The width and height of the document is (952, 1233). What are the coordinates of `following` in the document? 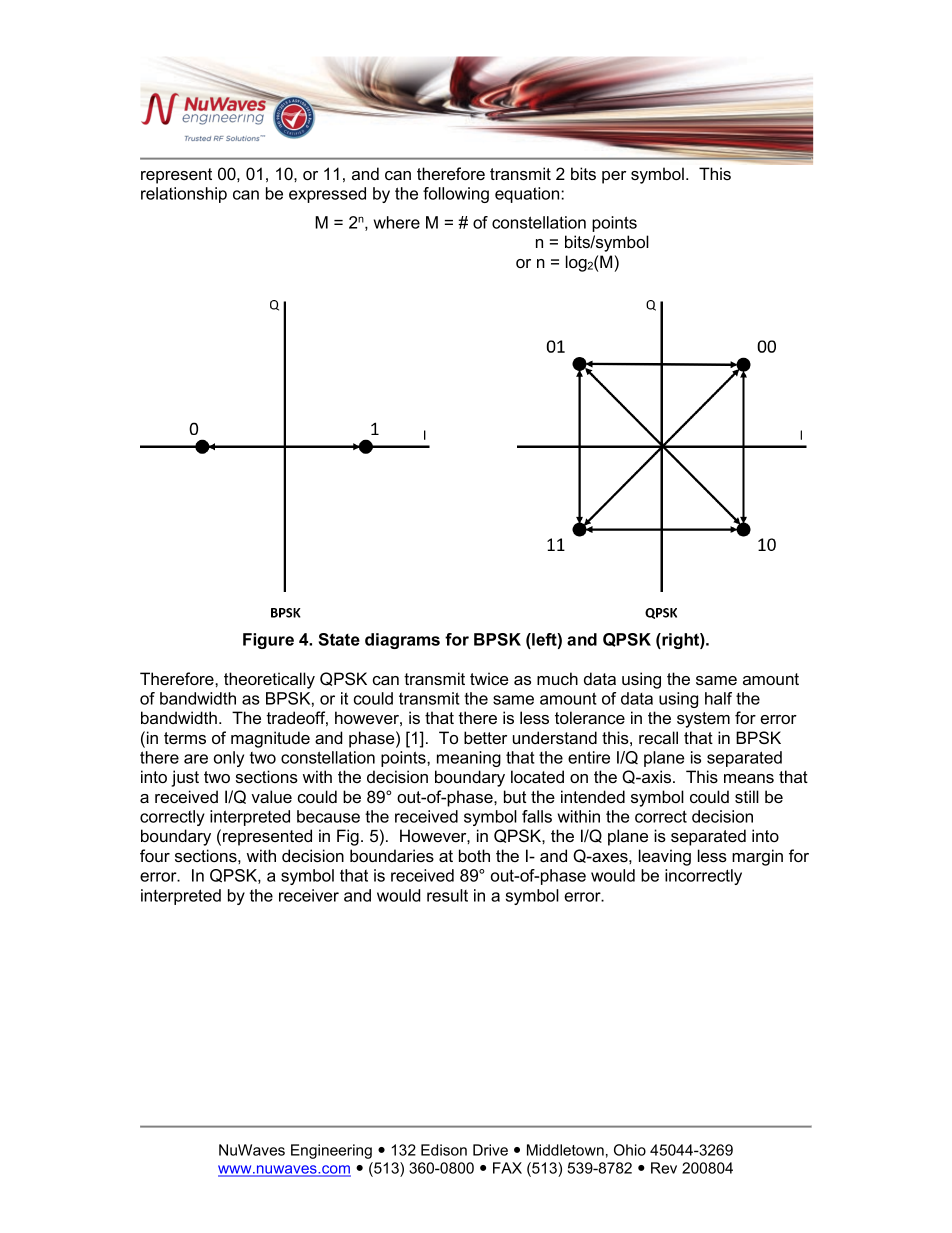 It's located at (456, 195).
